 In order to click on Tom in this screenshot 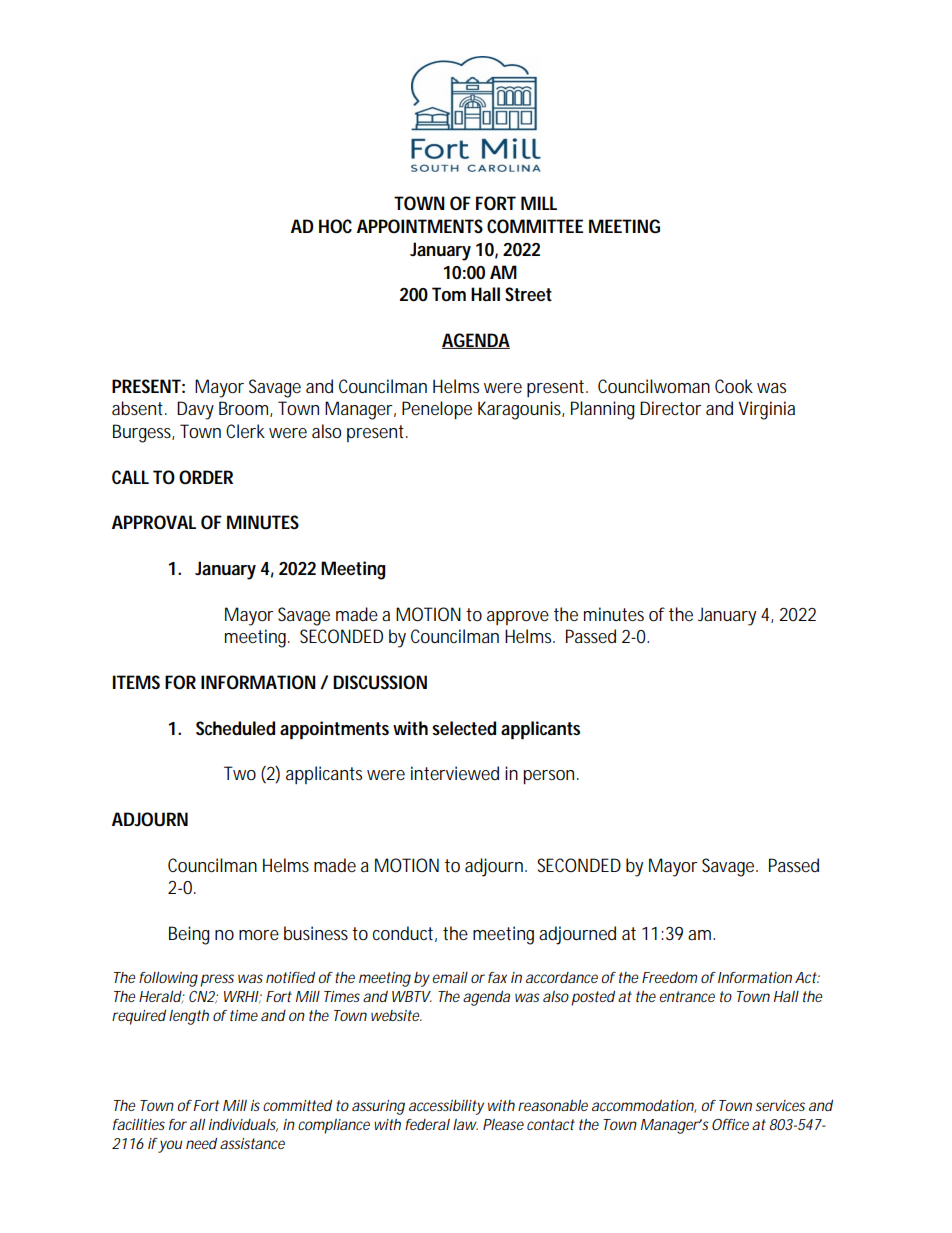, I will do `click(449, 294)`.
